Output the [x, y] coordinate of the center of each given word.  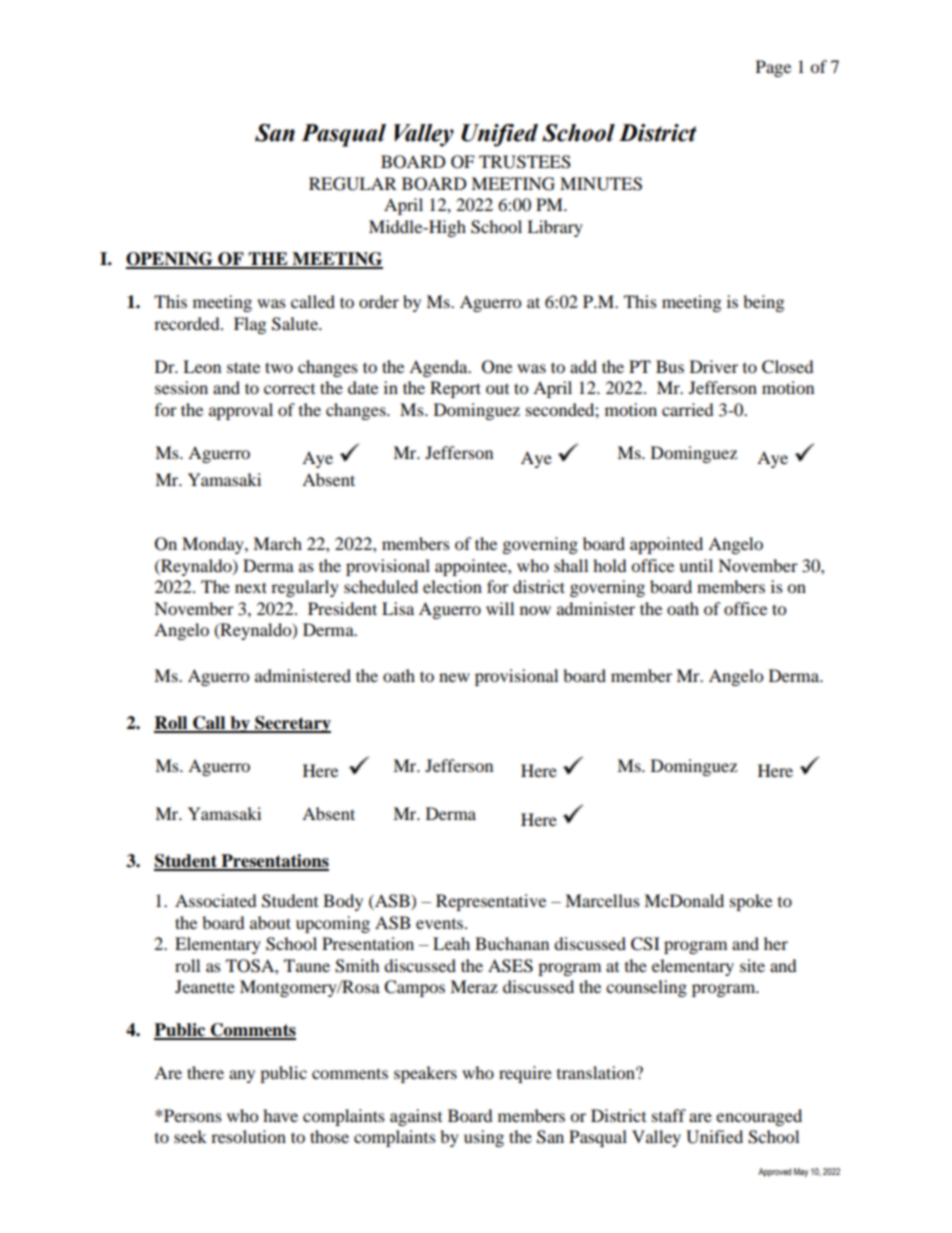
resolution [248, 1136]
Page [773, 68]
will [500, 608]
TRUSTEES [525, 162]
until [696, 565]
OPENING [170, 260]
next [251, 587]
